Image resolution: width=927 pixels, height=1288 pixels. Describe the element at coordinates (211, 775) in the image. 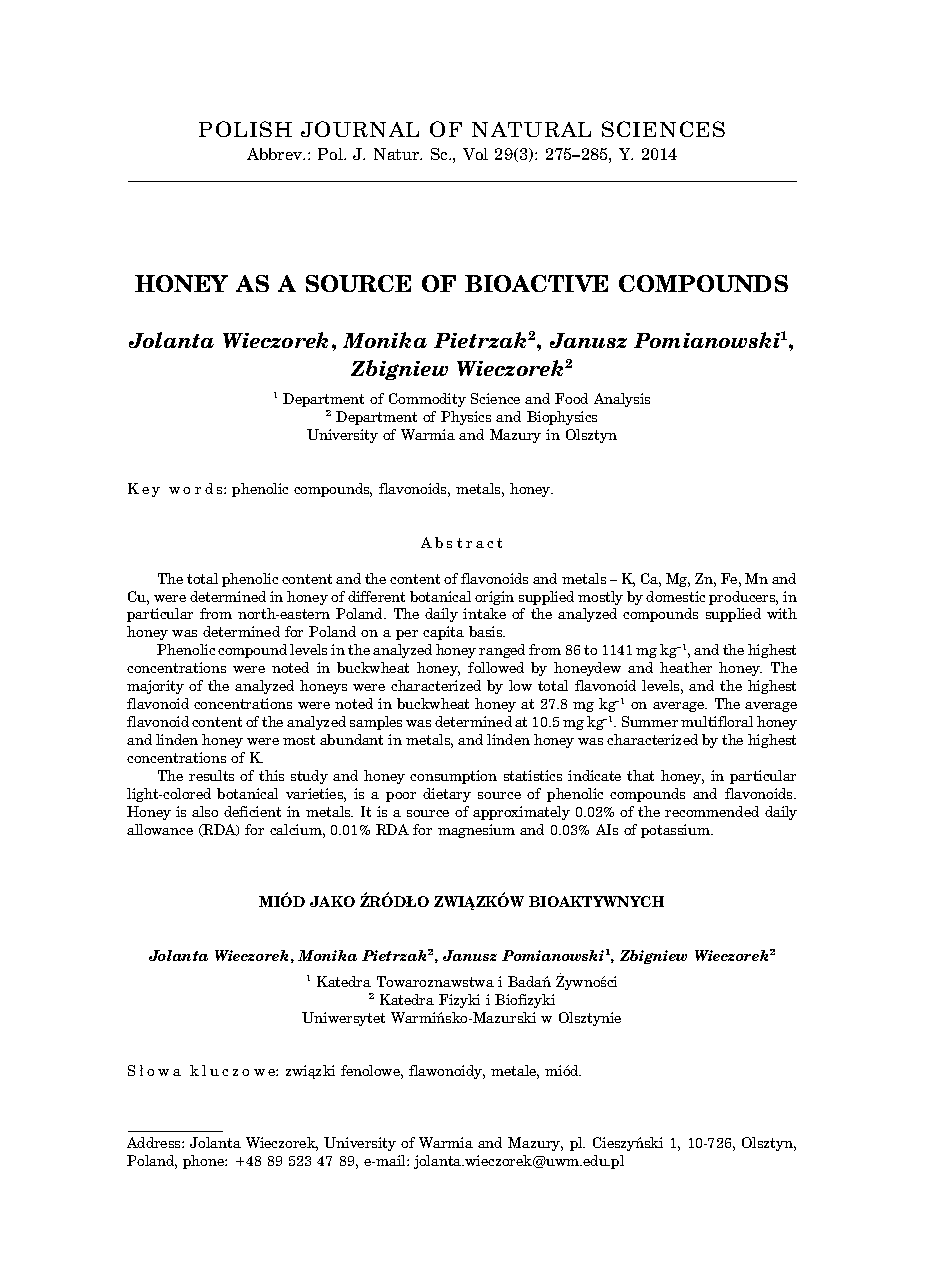

I see `results` at that location.
